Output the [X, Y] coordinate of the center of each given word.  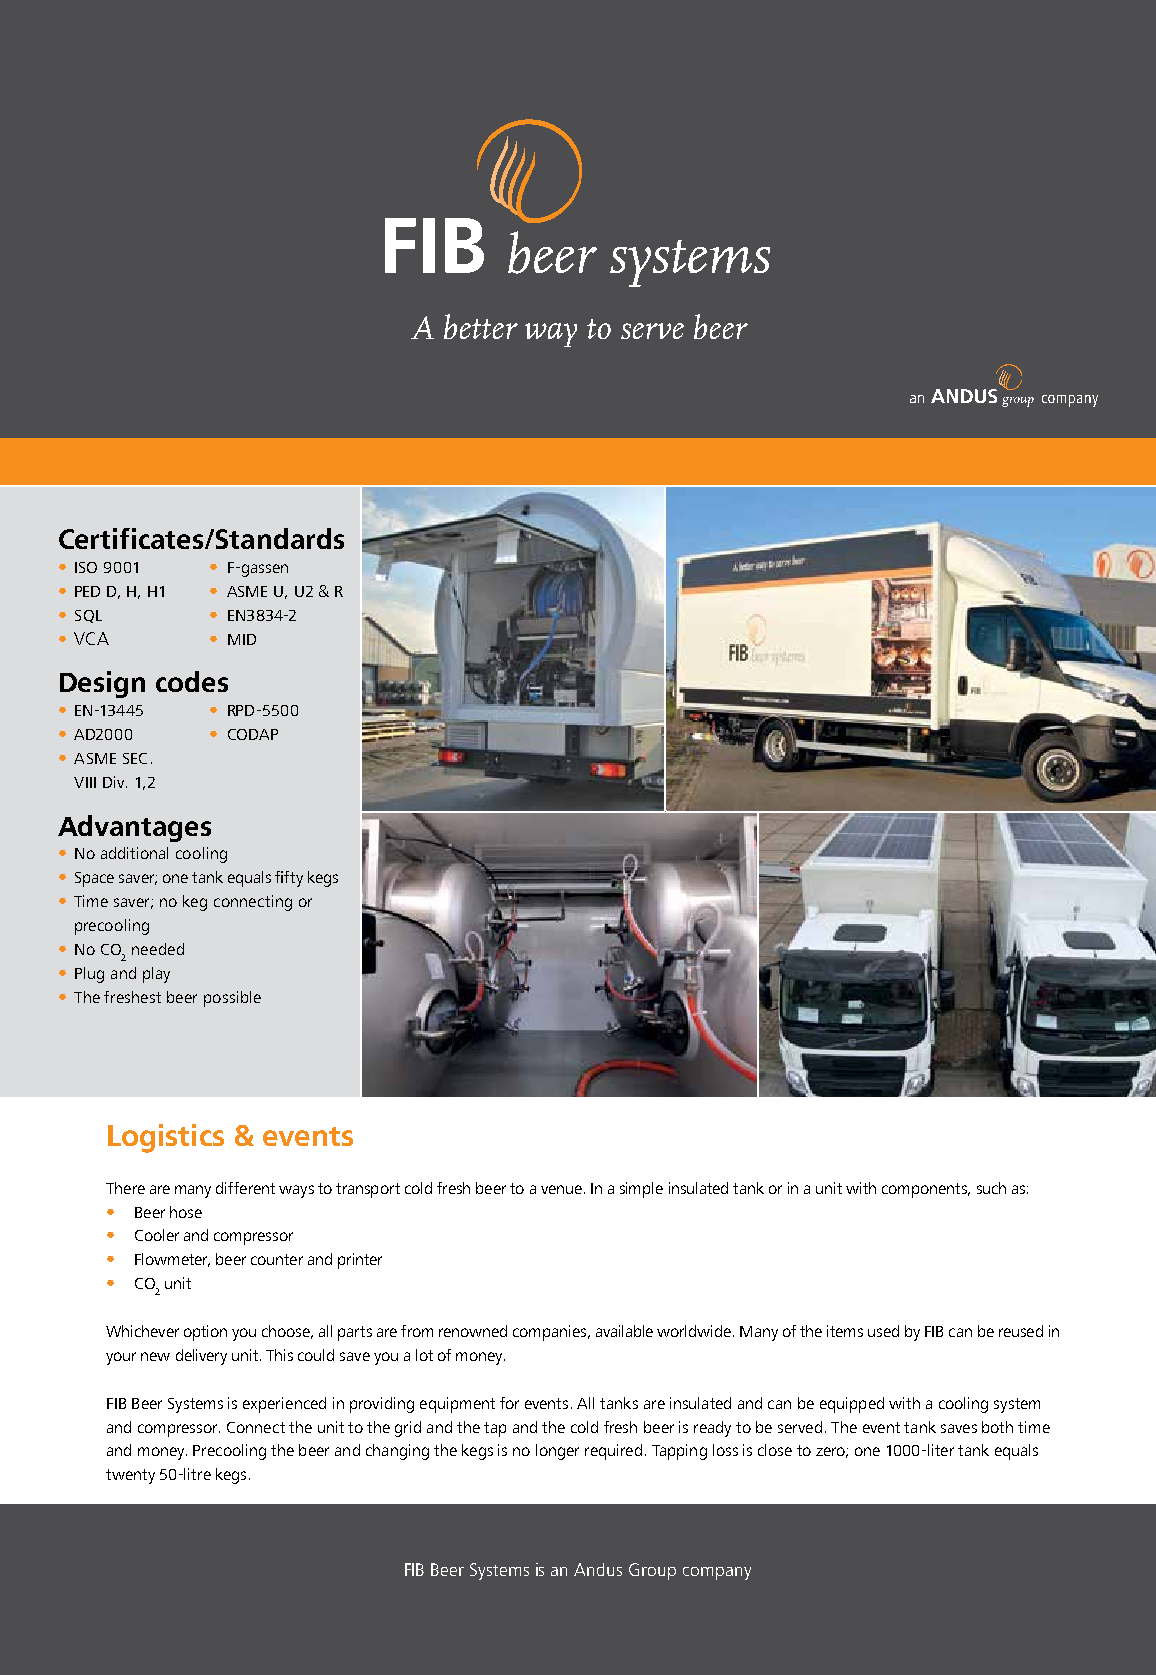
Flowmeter [172, 1260]
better [481, 326]
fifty [289, 879]
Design [102, 684]
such [991, 1188]
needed [158, 949]
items [845, 1331]
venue [561, 1189]
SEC [135, 758]
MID [242, 639]
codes [192, 681]
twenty [130, 1476]
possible [232, 999]
